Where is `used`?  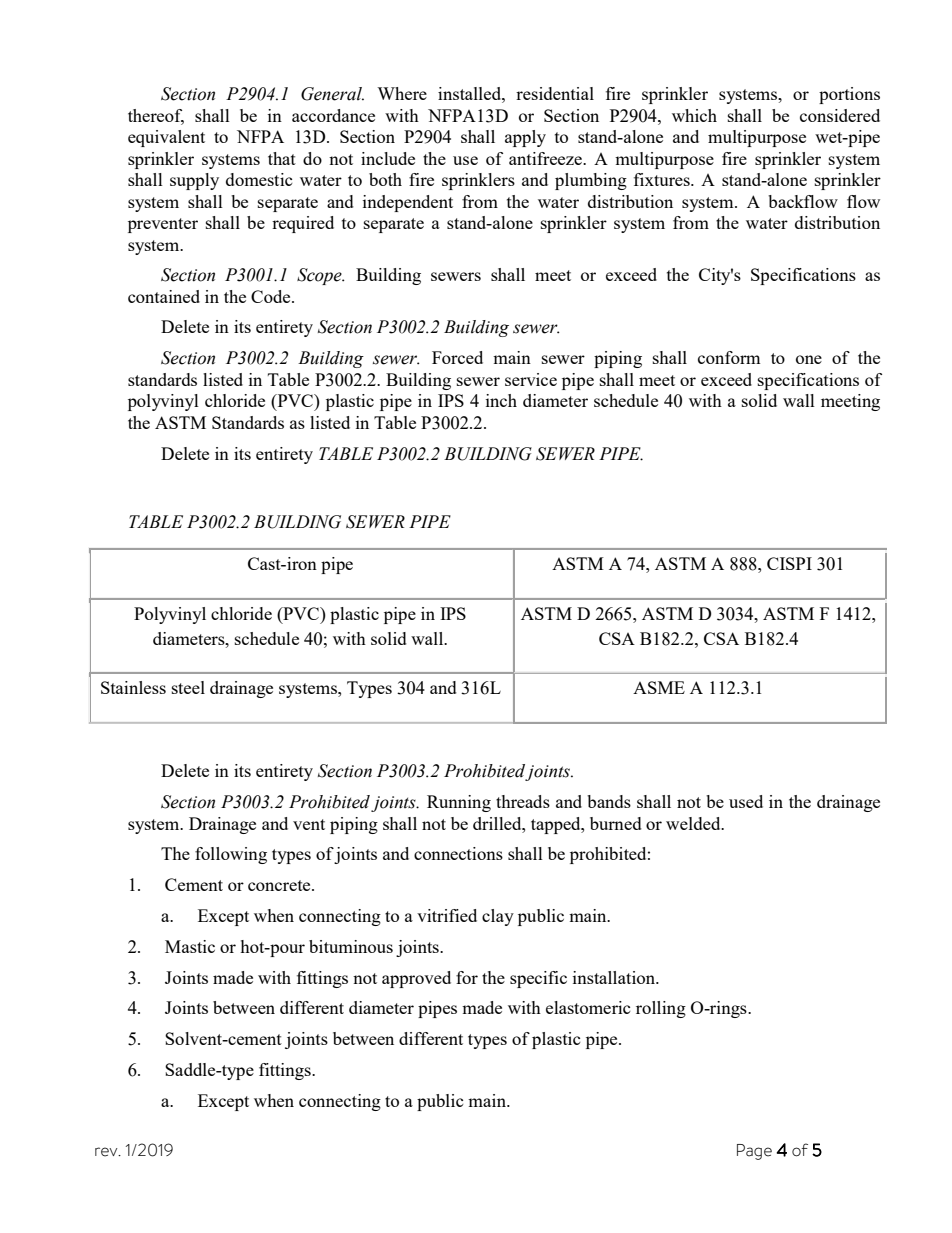 used is located at coordinates (746, 801).
